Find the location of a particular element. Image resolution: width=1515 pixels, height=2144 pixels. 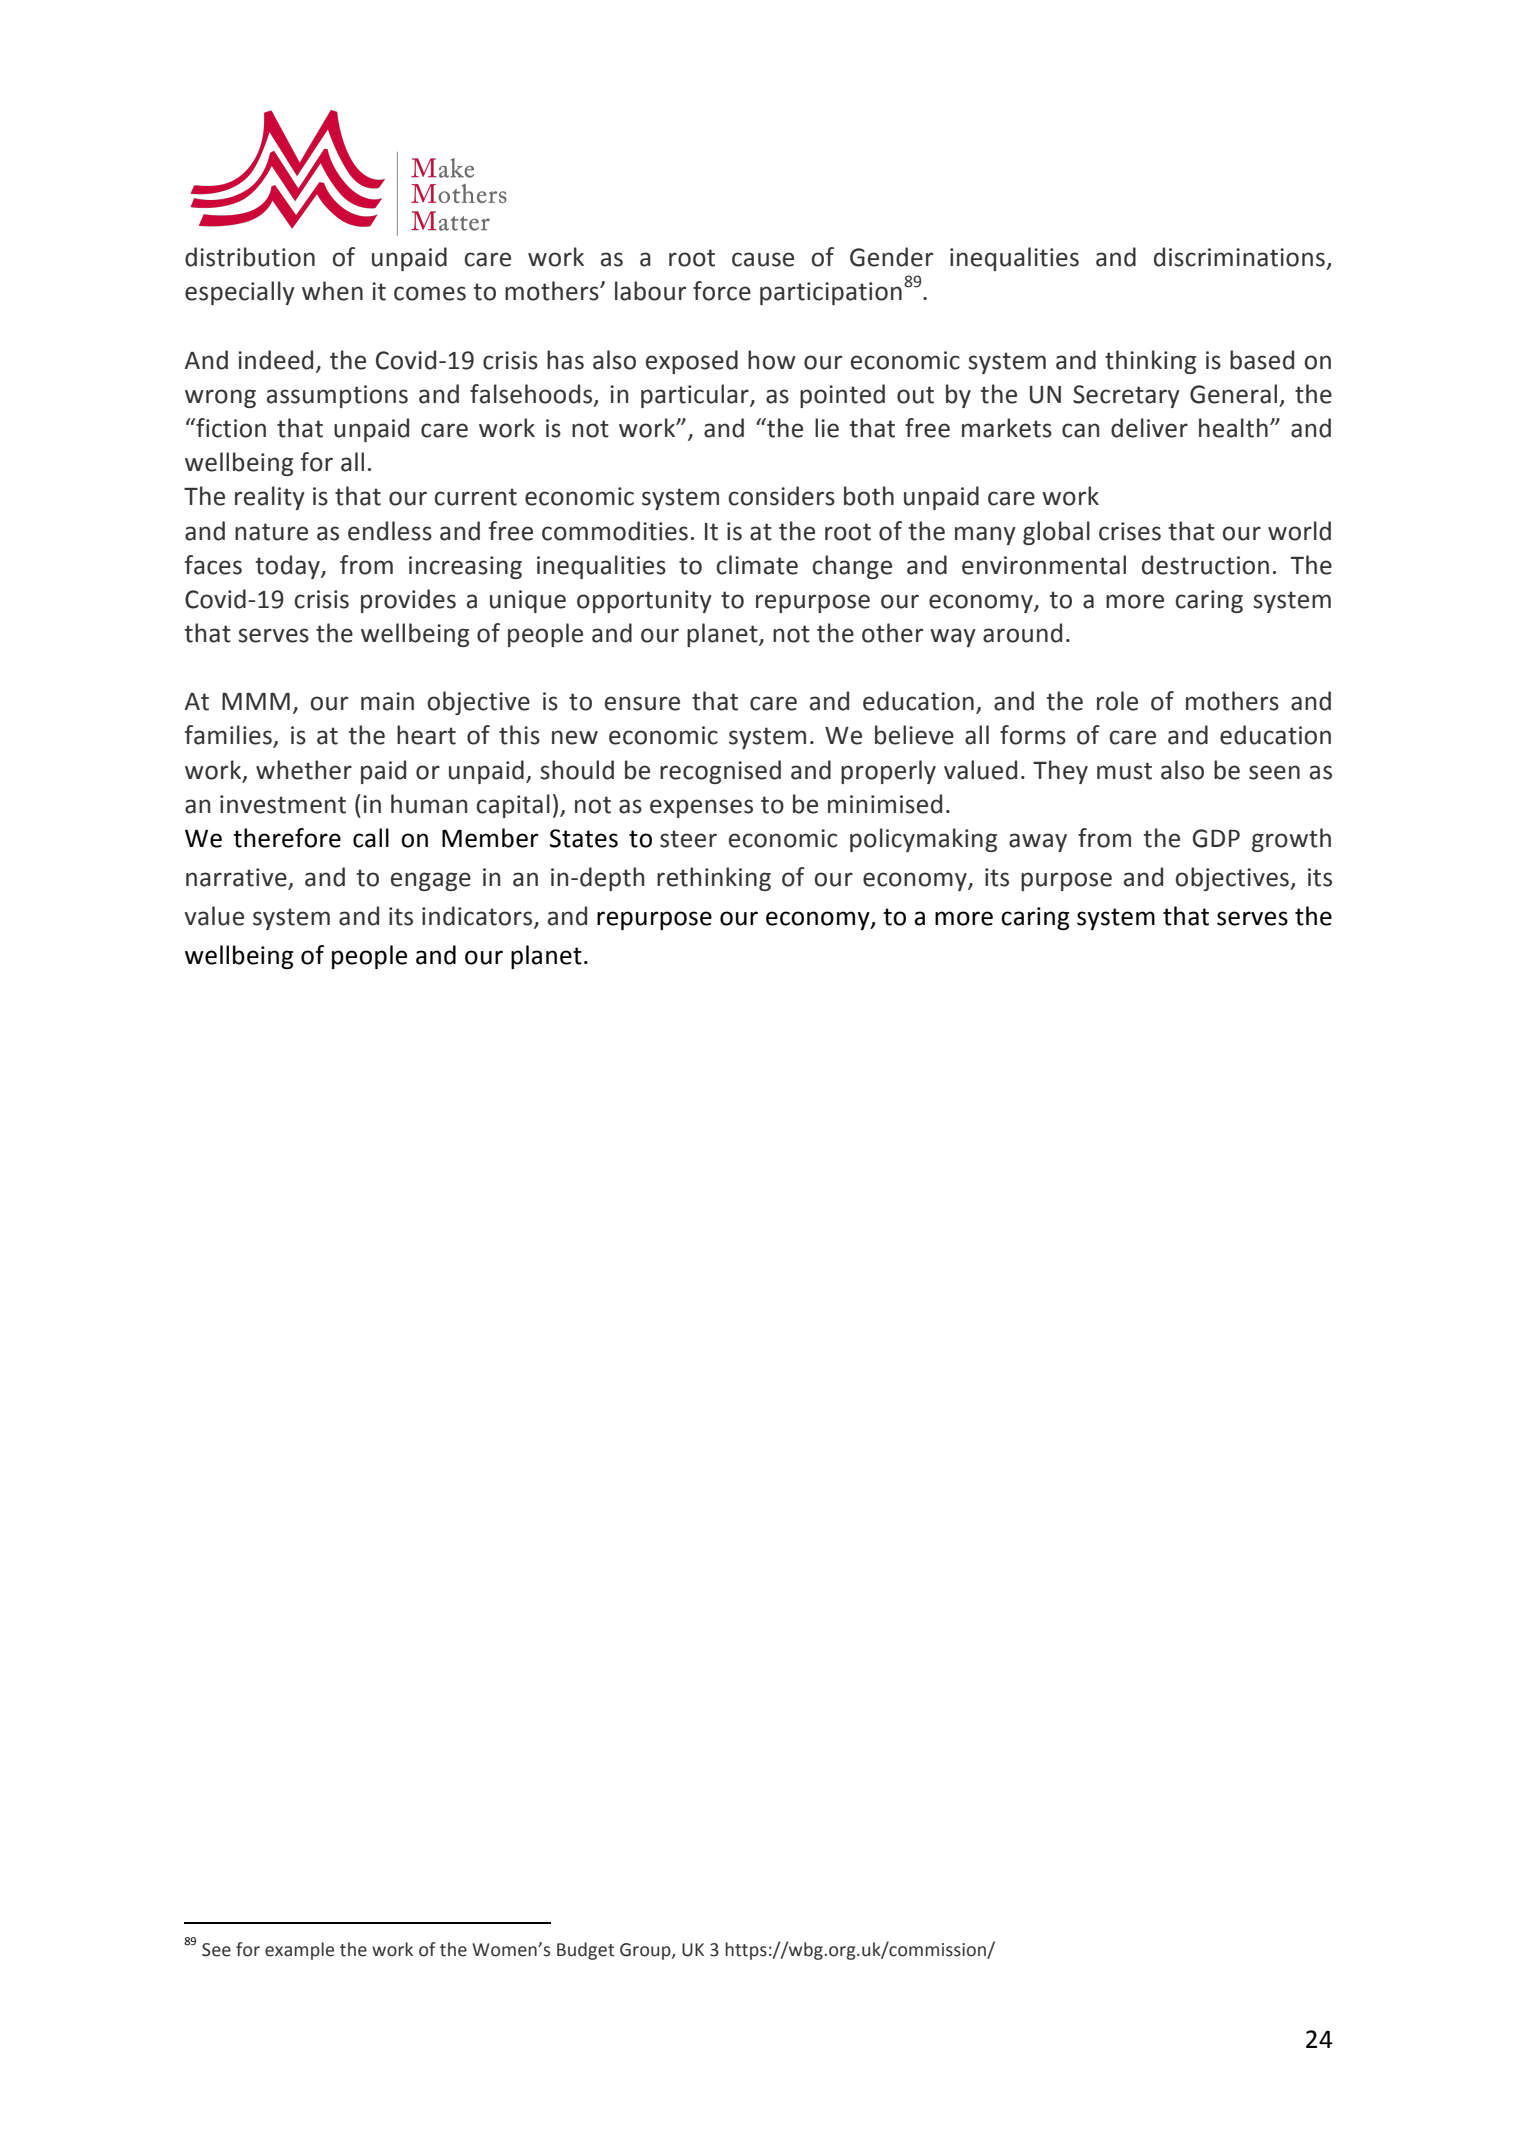

indicators is located at coordinates (478, 917).
